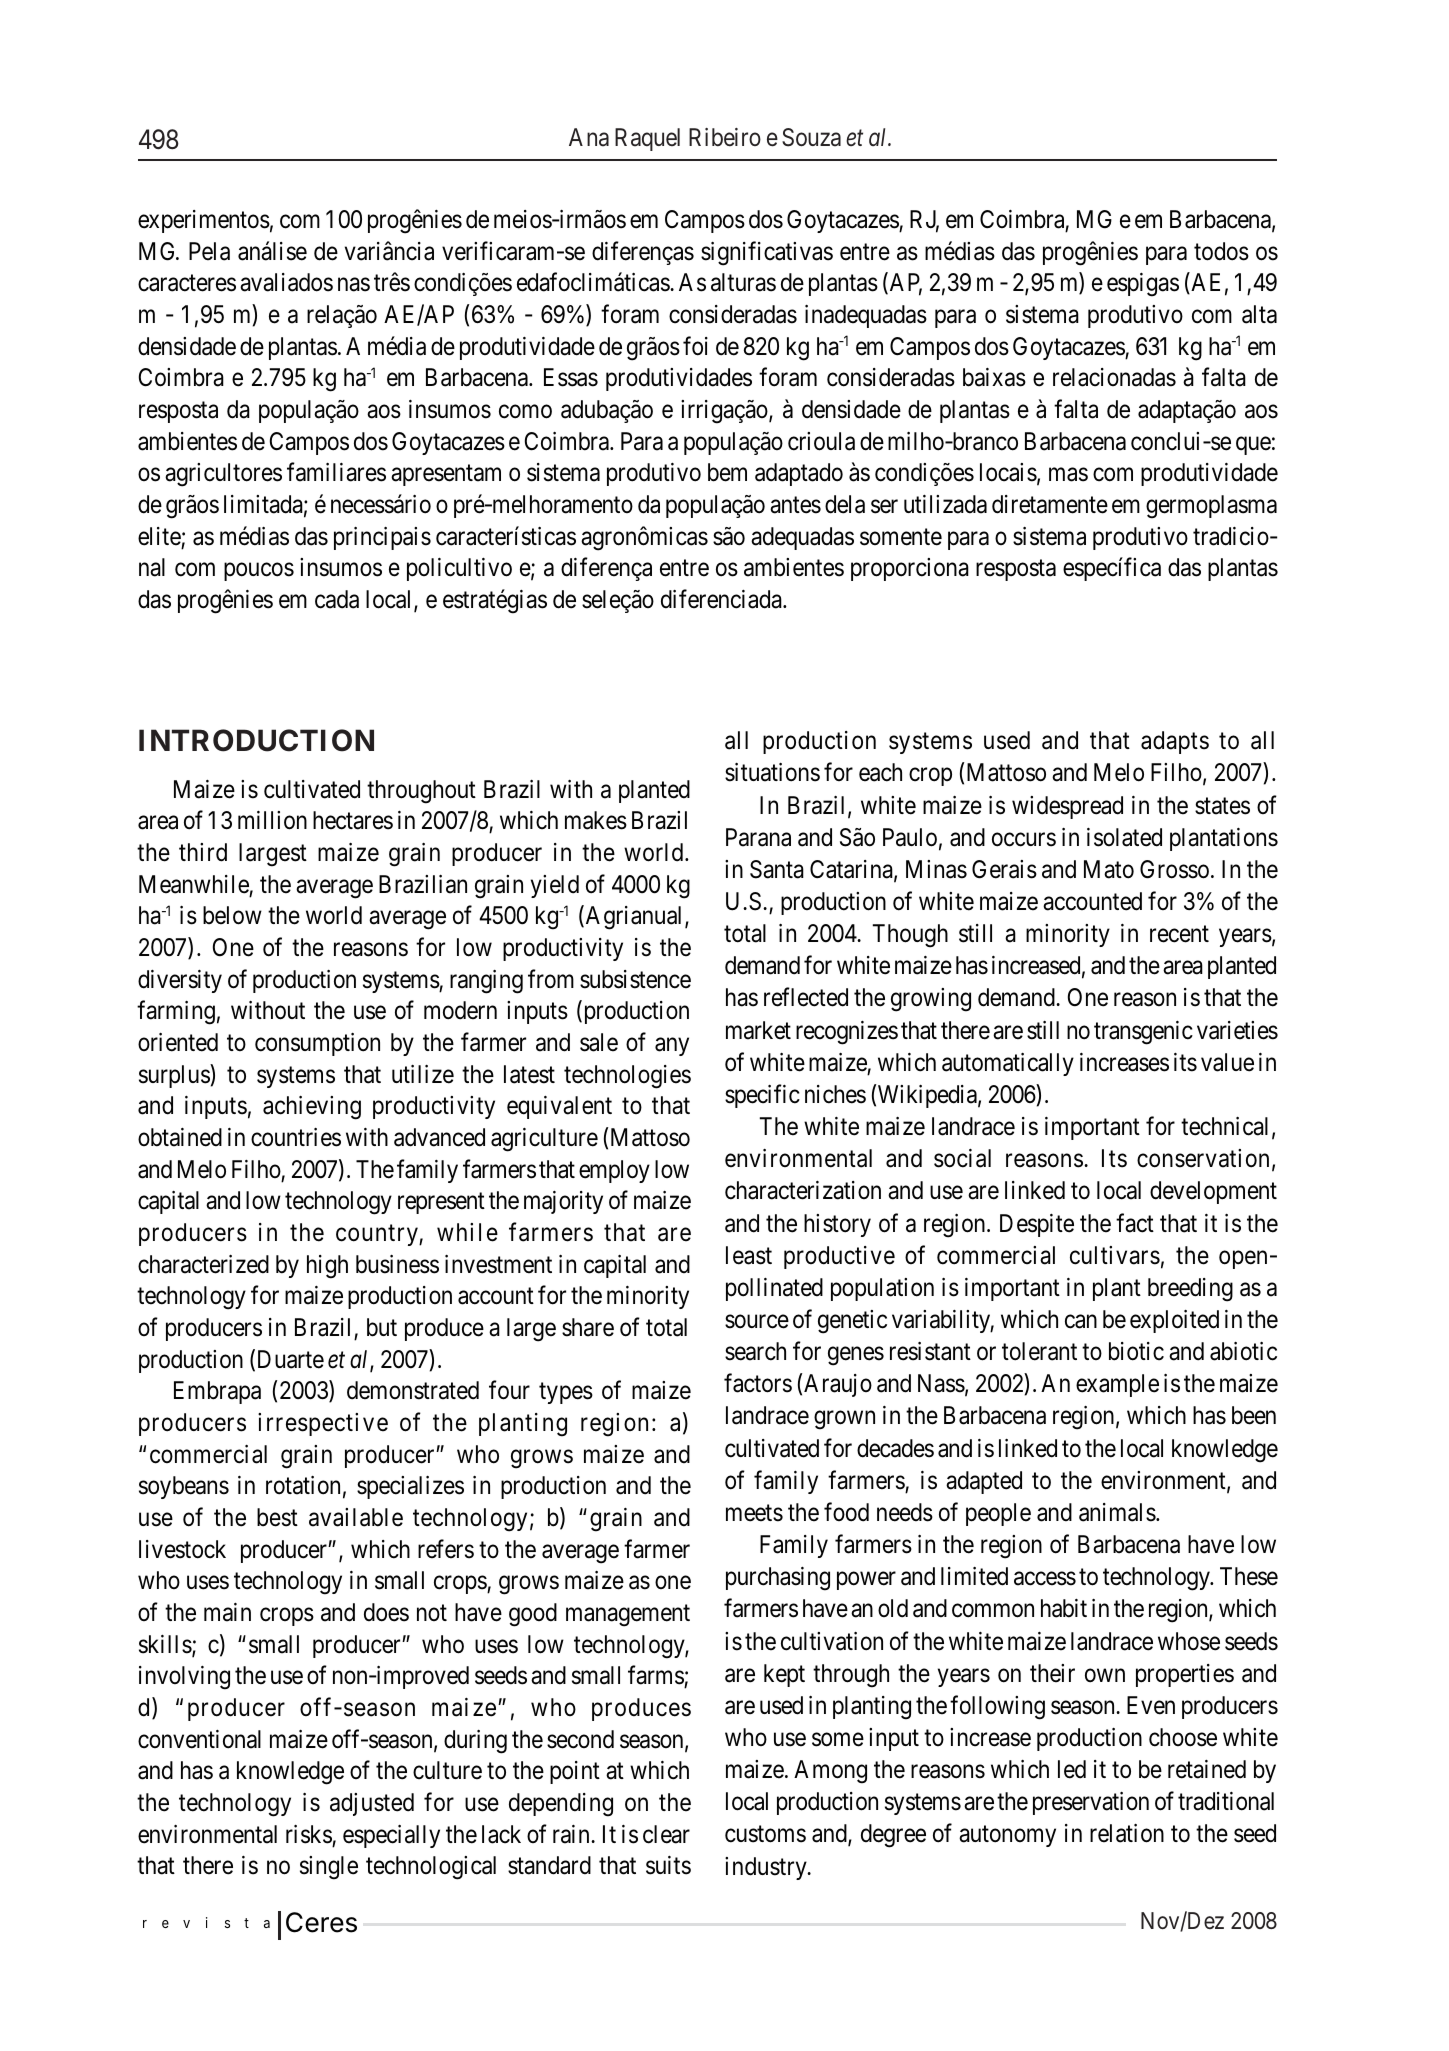 The height and width of the document is (2051, 1449). I want to click on can, so click(1081, 1322).
